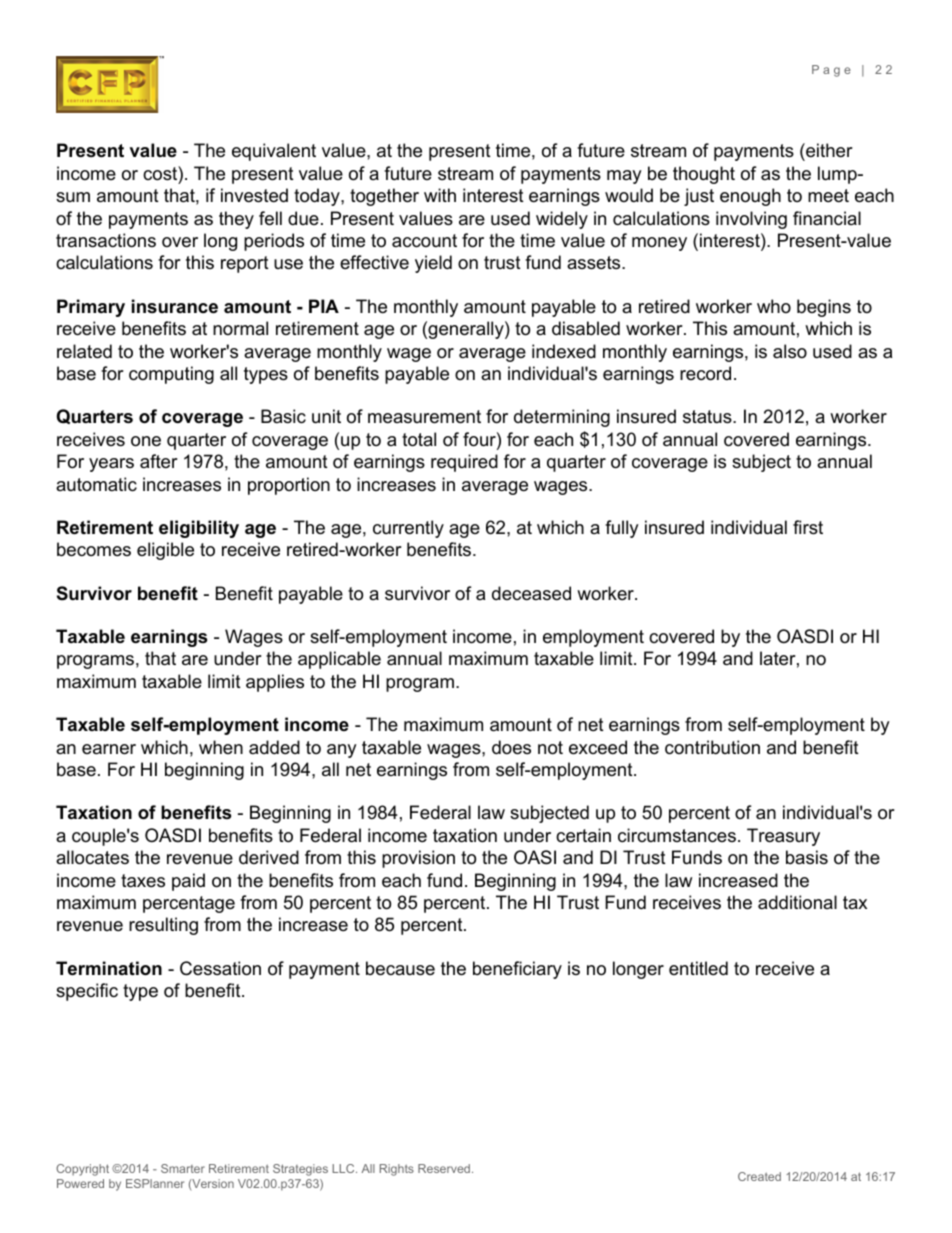 Image resolution: width=952 pixels, height=1233 pixels. Describe the element at coordinates (831, 71) in the image. I see `Page` at that location.
